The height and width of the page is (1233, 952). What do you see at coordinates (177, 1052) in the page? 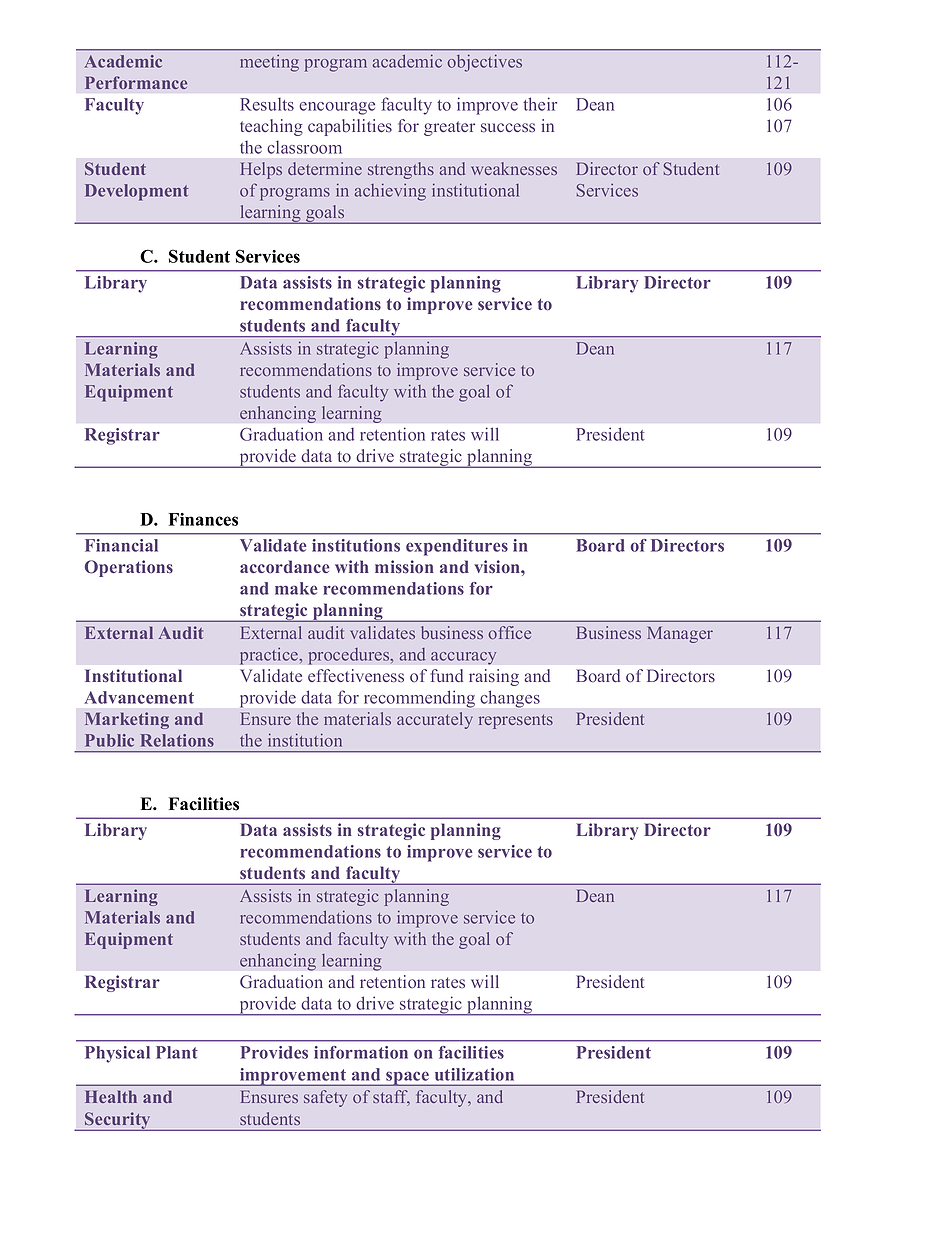
I see `Plant` at bounding box center [177, 1052].
